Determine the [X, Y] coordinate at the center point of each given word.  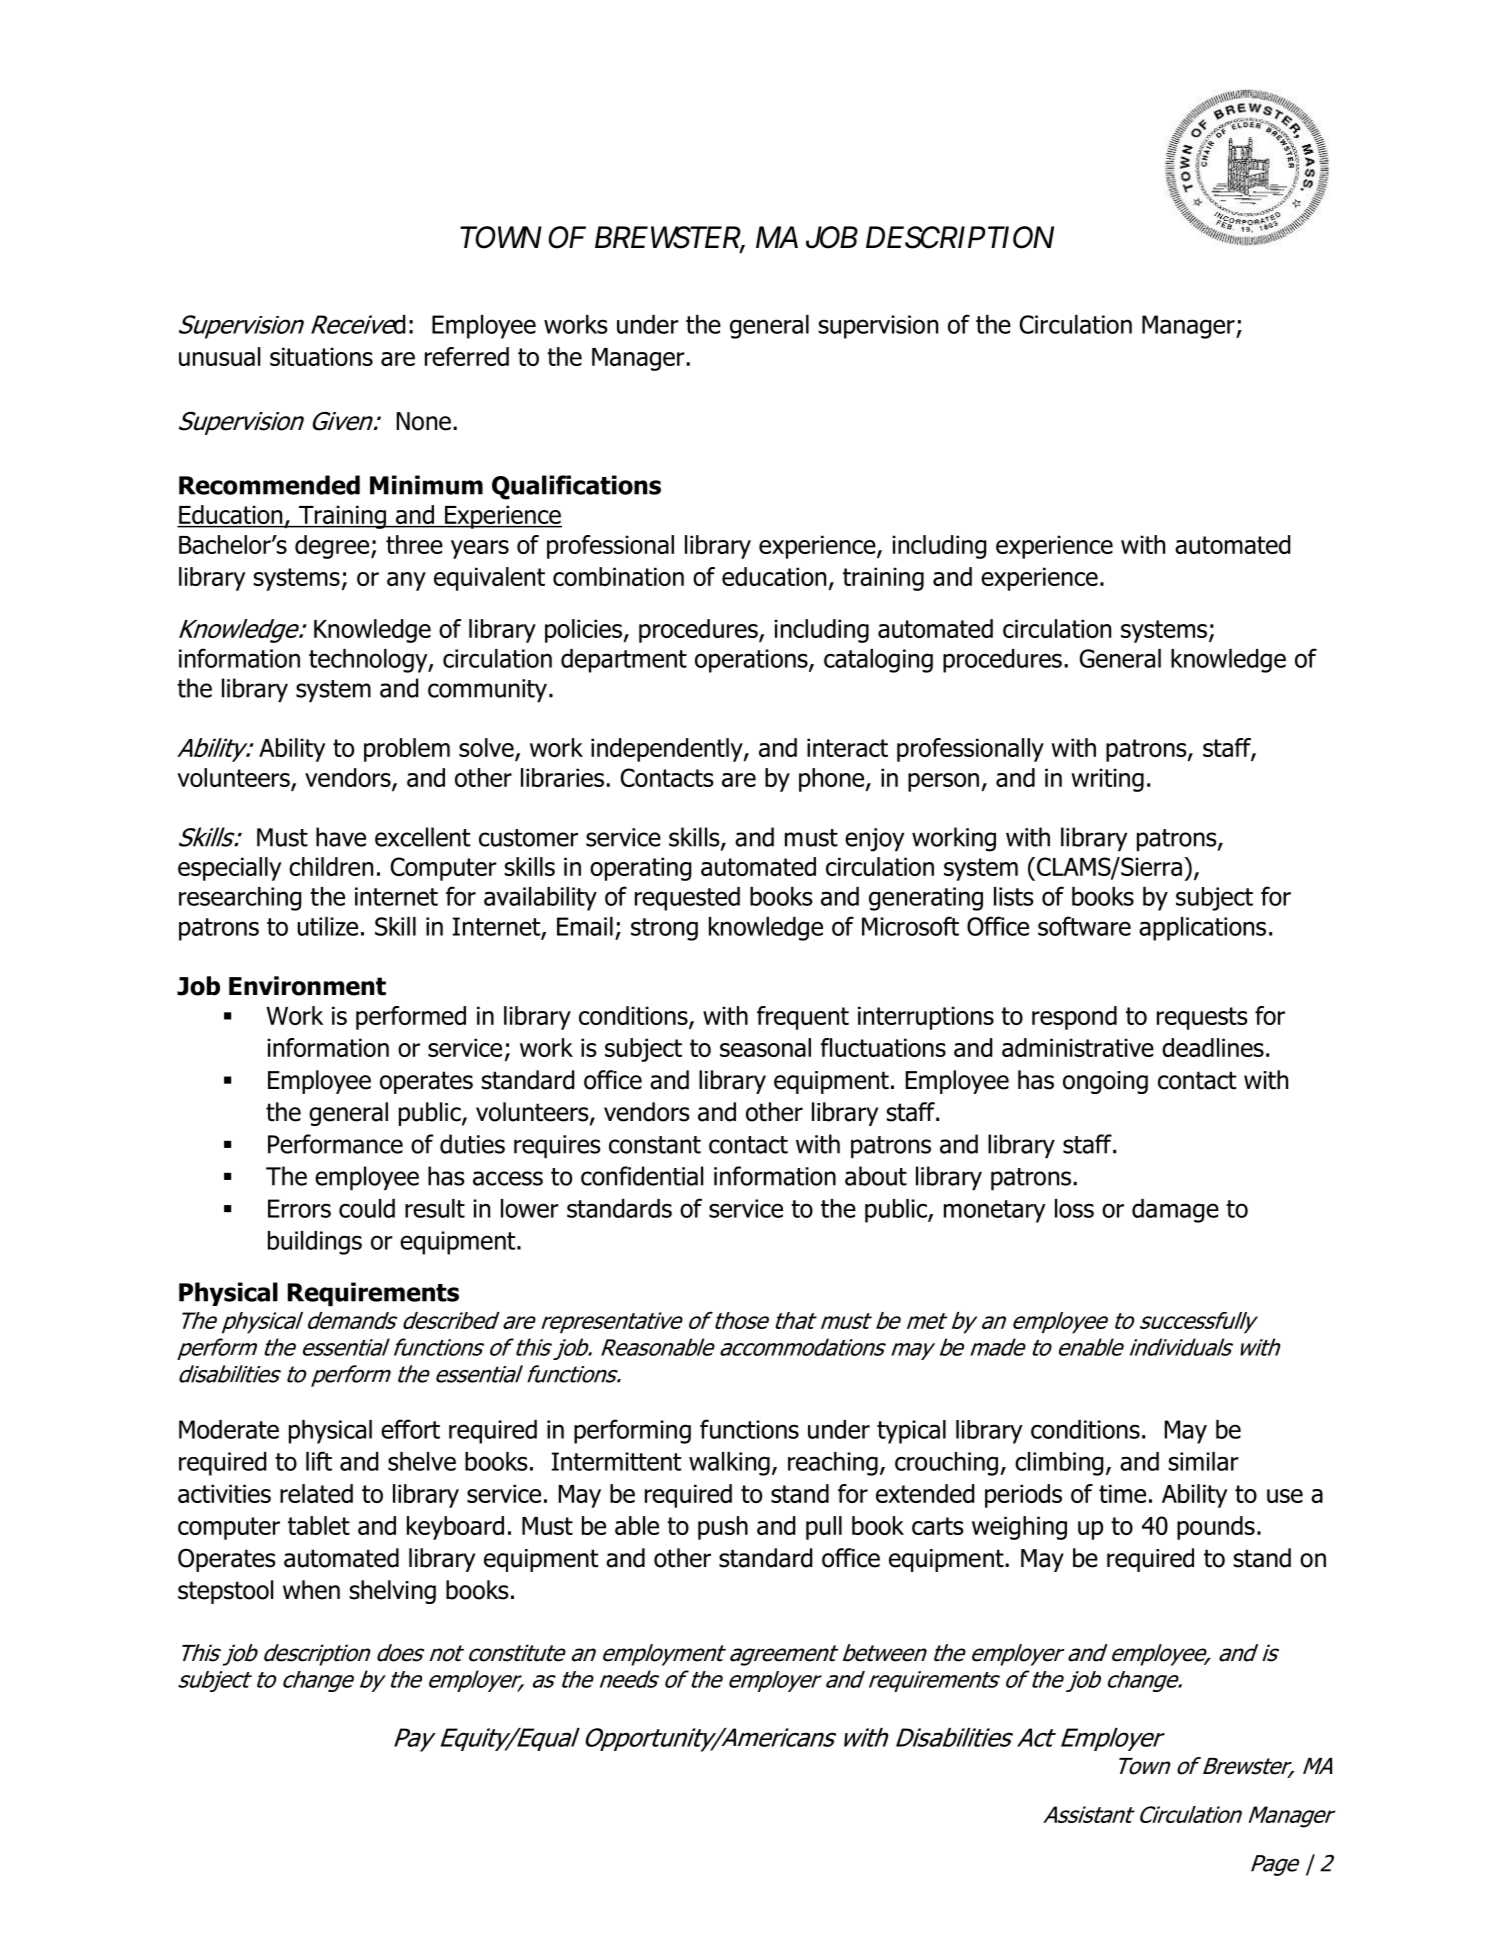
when [311, 1590]
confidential [642, 1176]
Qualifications [576, 487]
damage [1175, 1211]
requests [1202, 1018]
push [723, 1528]
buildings [315, 1243]
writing [1107, 780]
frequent [803, 1018]
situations [321, 356]
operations [752, 661]
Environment [307, 986]
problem [407, 750]
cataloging [878, 661]
